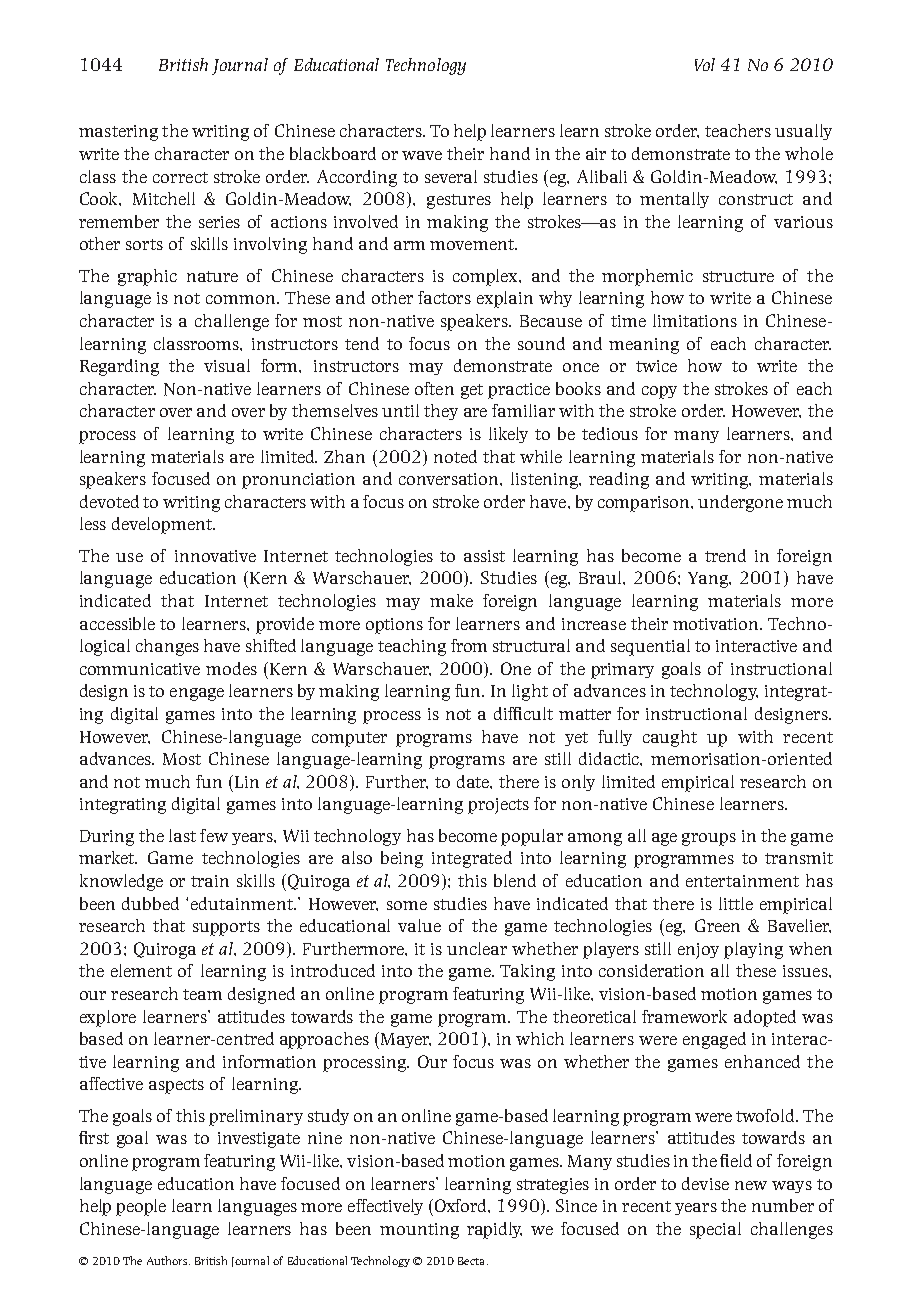 The image size is (914, 1316). I want to click on mounting, so click(419, 1231).
